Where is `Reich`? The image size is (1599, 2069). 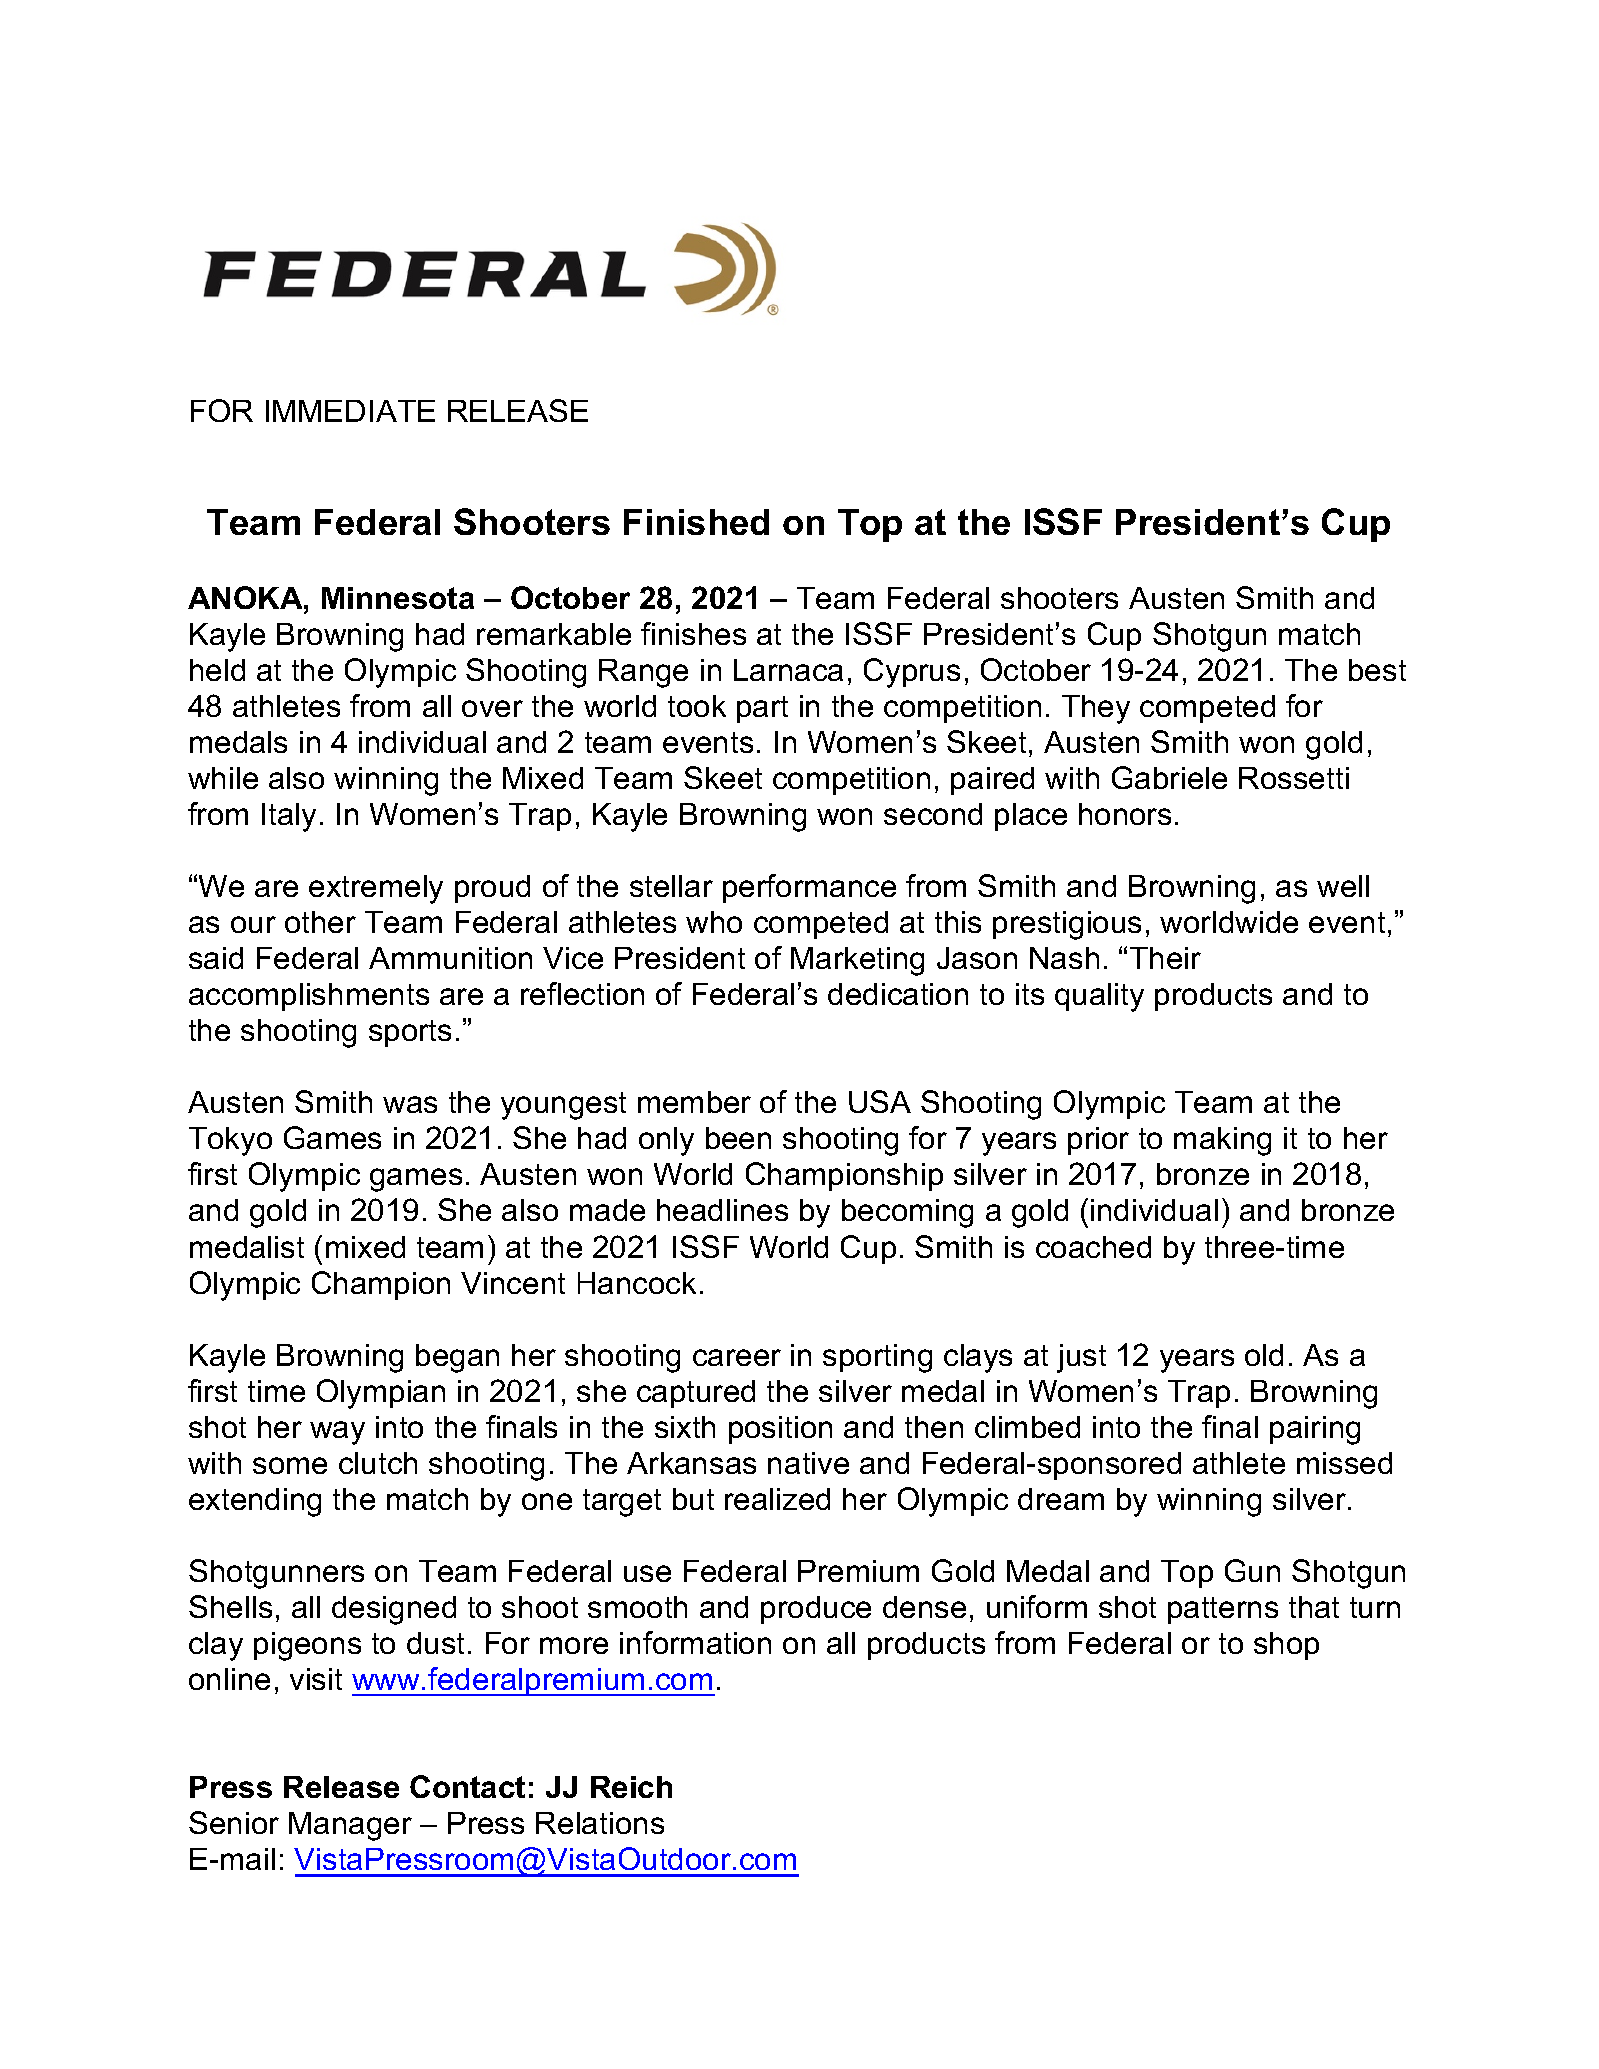
Reich is located at coordinates (631, 1787).
